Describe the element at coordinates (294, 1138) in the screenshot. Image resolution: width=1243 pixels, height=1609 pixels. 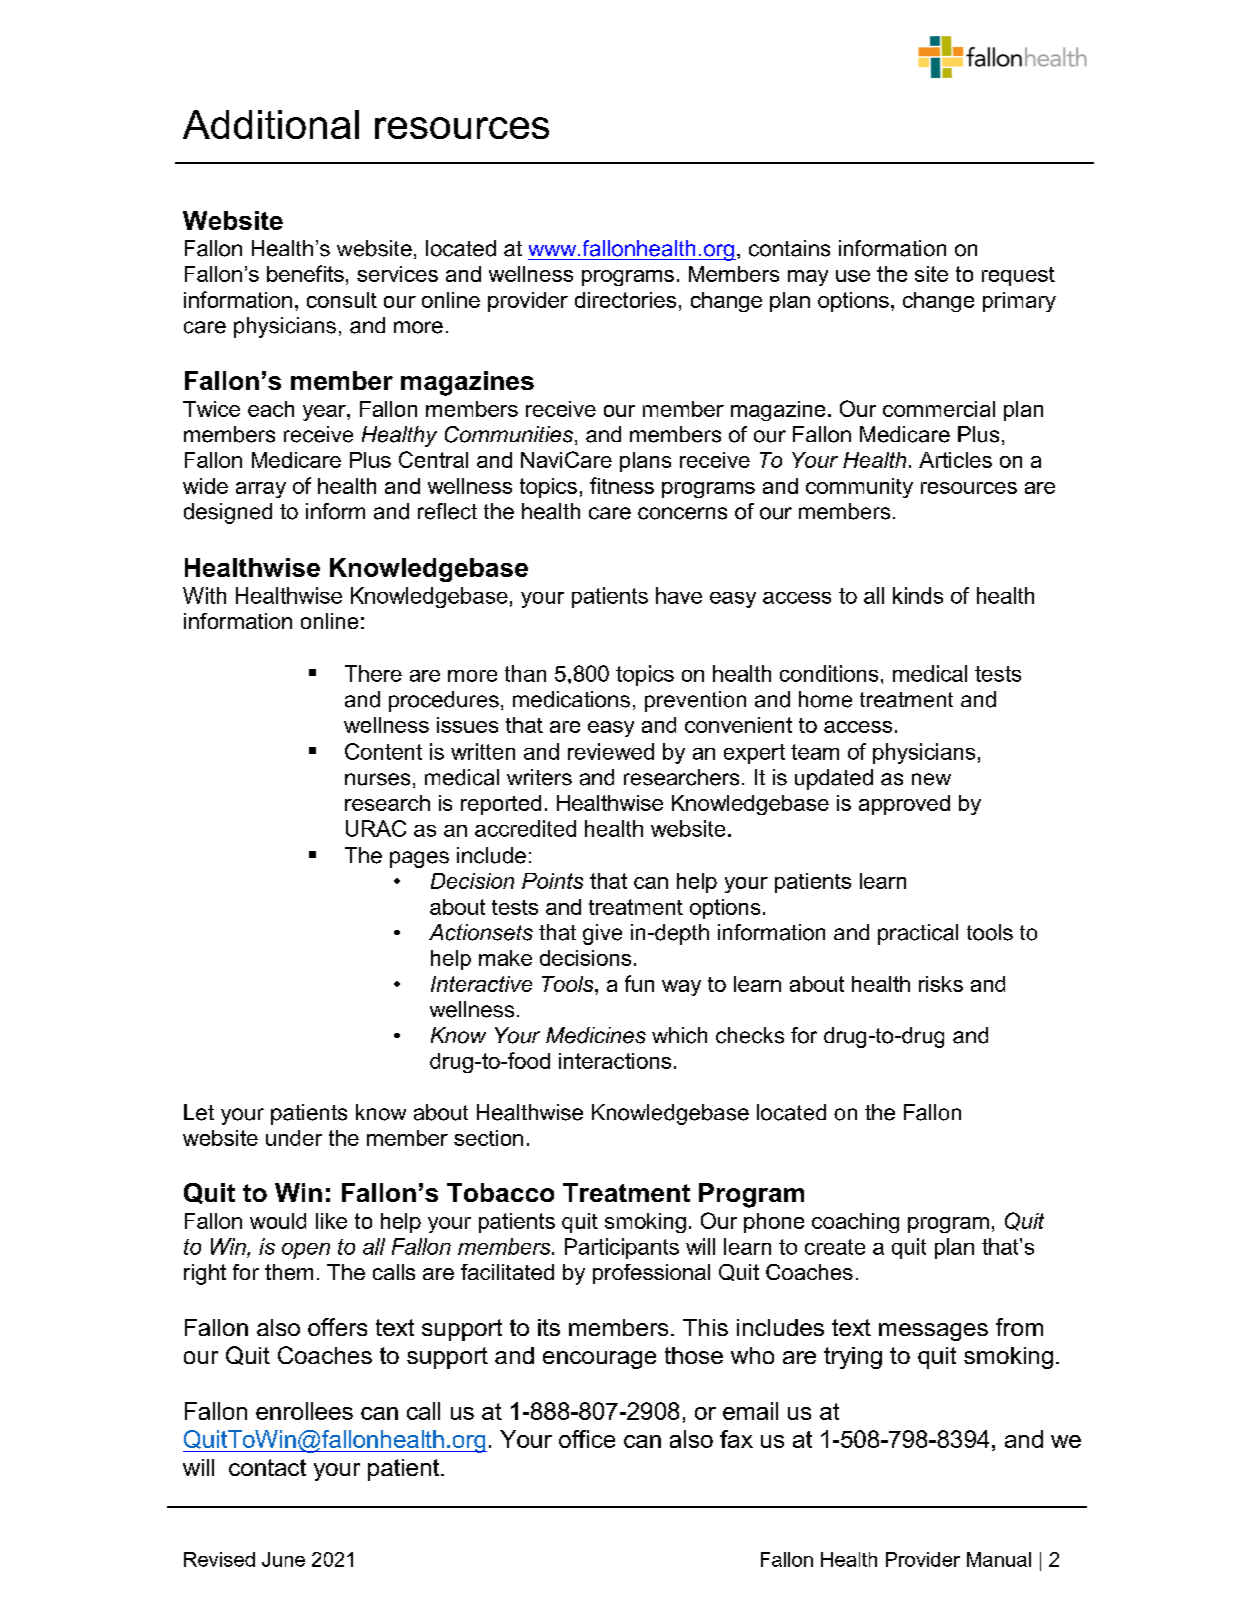
I see `under` at that location.
